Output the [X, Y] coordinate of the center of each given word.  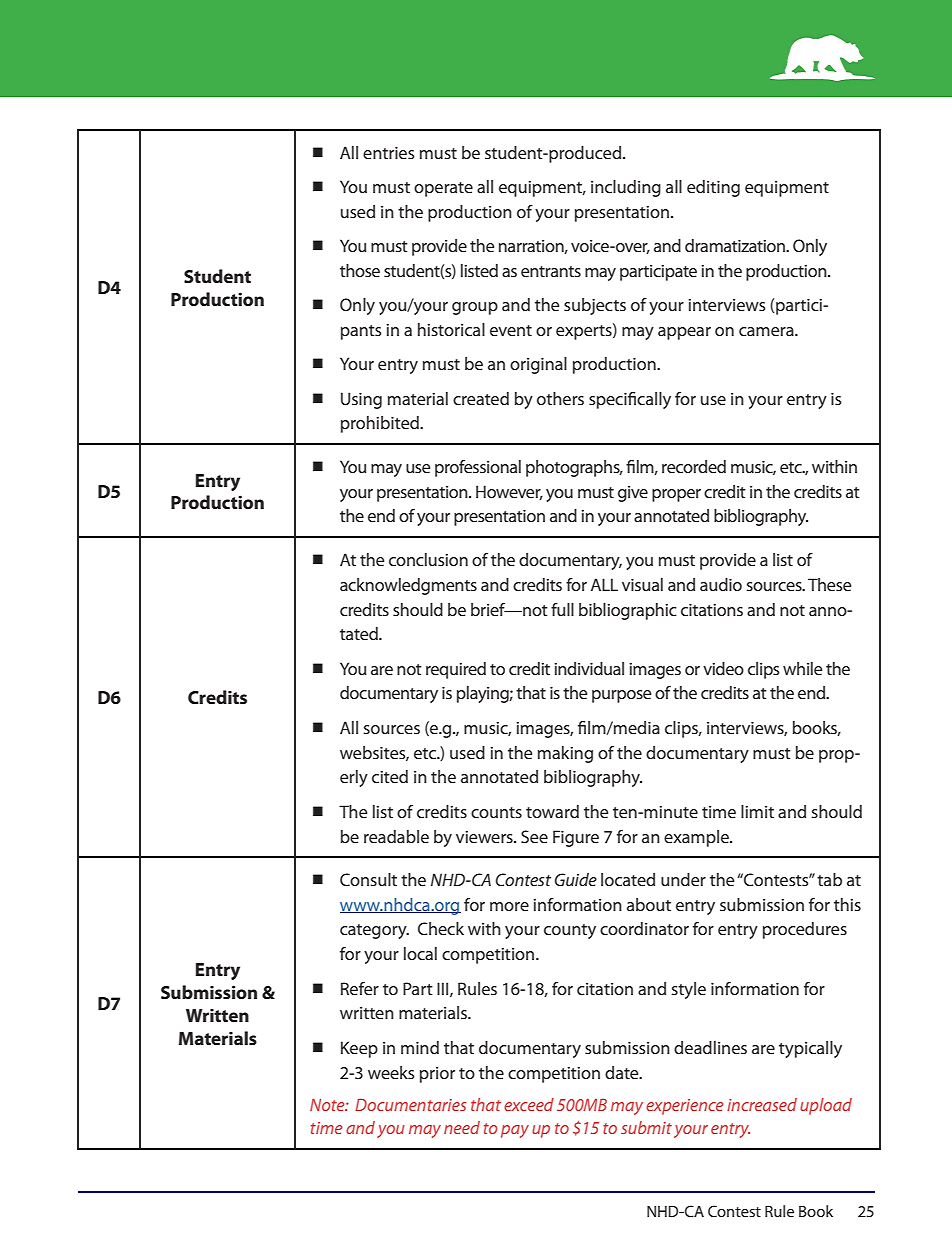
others [560, 398]
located [628, 879]
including [626, 188]
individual [589, 668]
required [456, 670]
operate [443, 189]
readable [396, 836]
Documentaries [410, 1104]
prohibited [381, 424]
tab [829, 879]
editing [713, 188]
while [802, 668]
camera [767, 331]
